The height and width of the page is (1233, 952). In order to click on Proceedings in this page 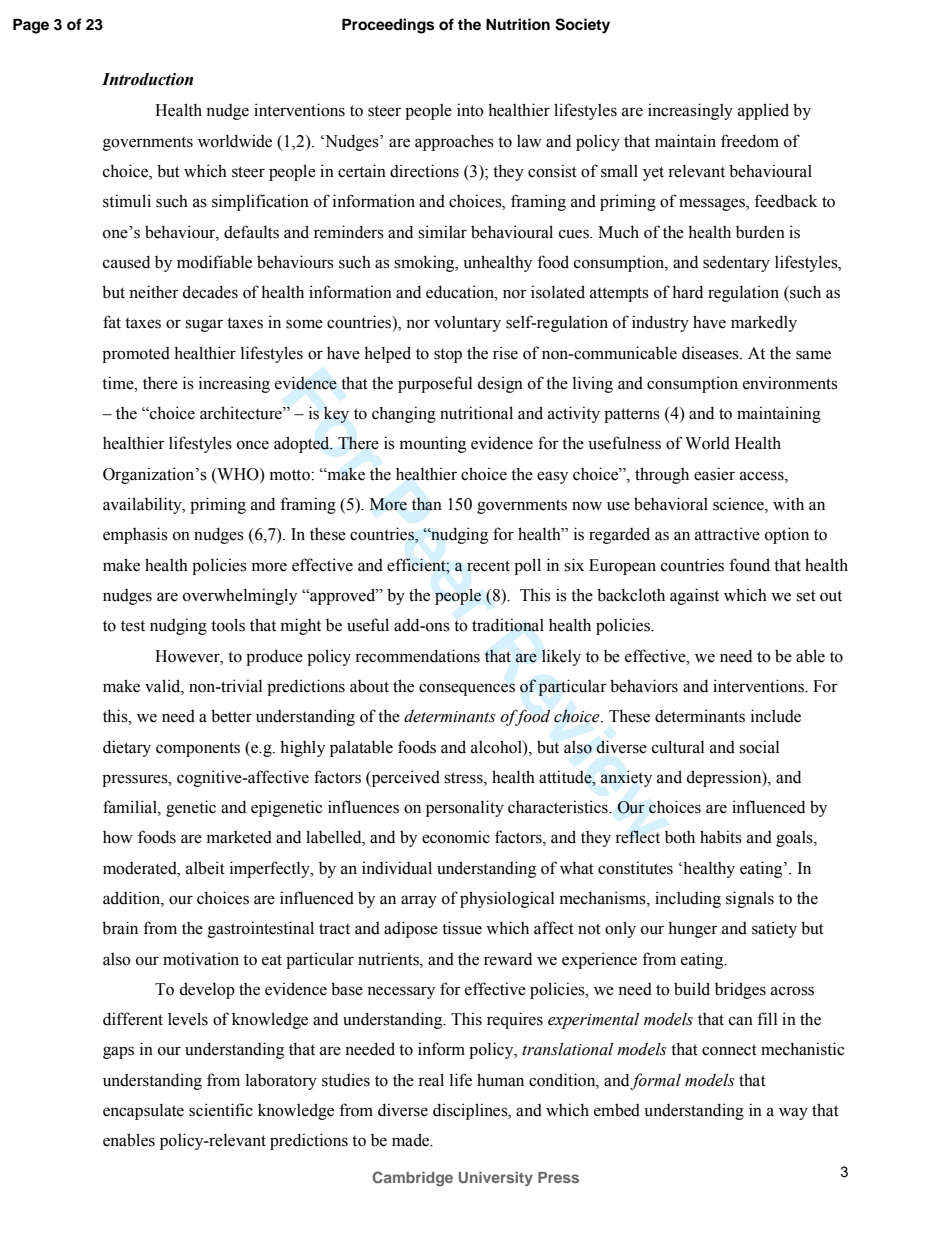, I will do `click(388, 26)`.
